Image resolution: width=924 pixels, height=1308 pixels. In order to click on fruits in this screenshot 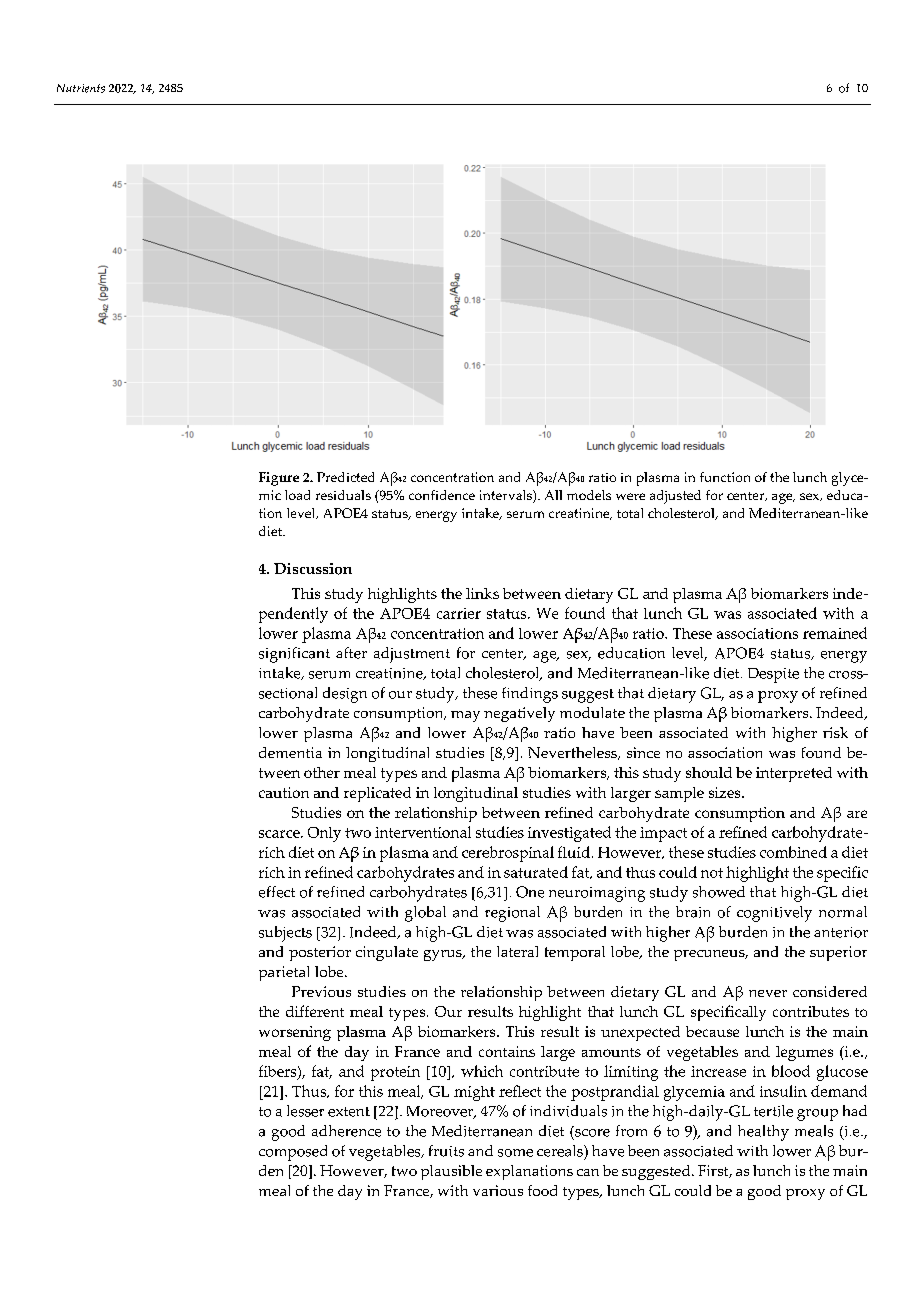, I will do `click(446, 1151)`.
